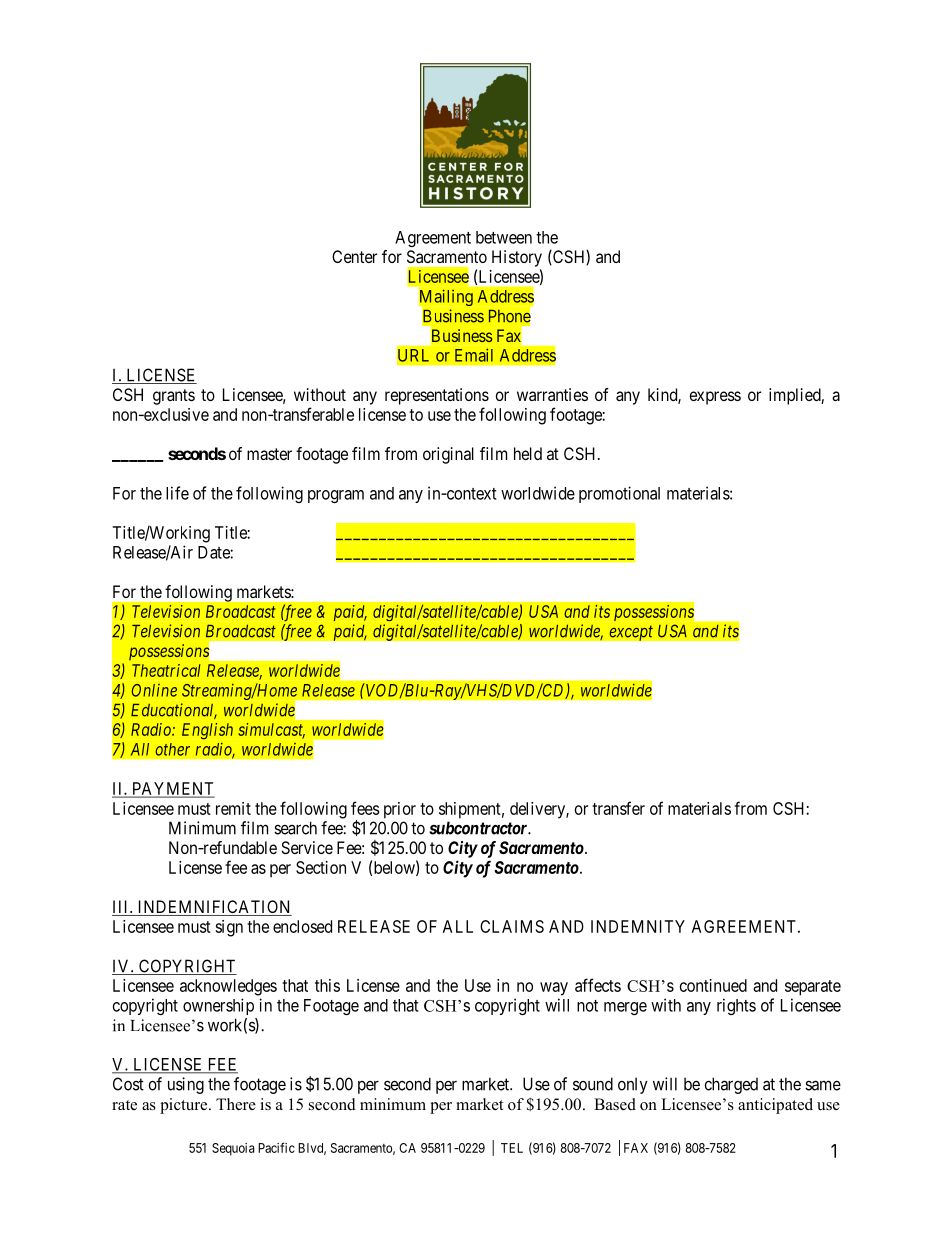  I want to click on original, so click(448, 455).
